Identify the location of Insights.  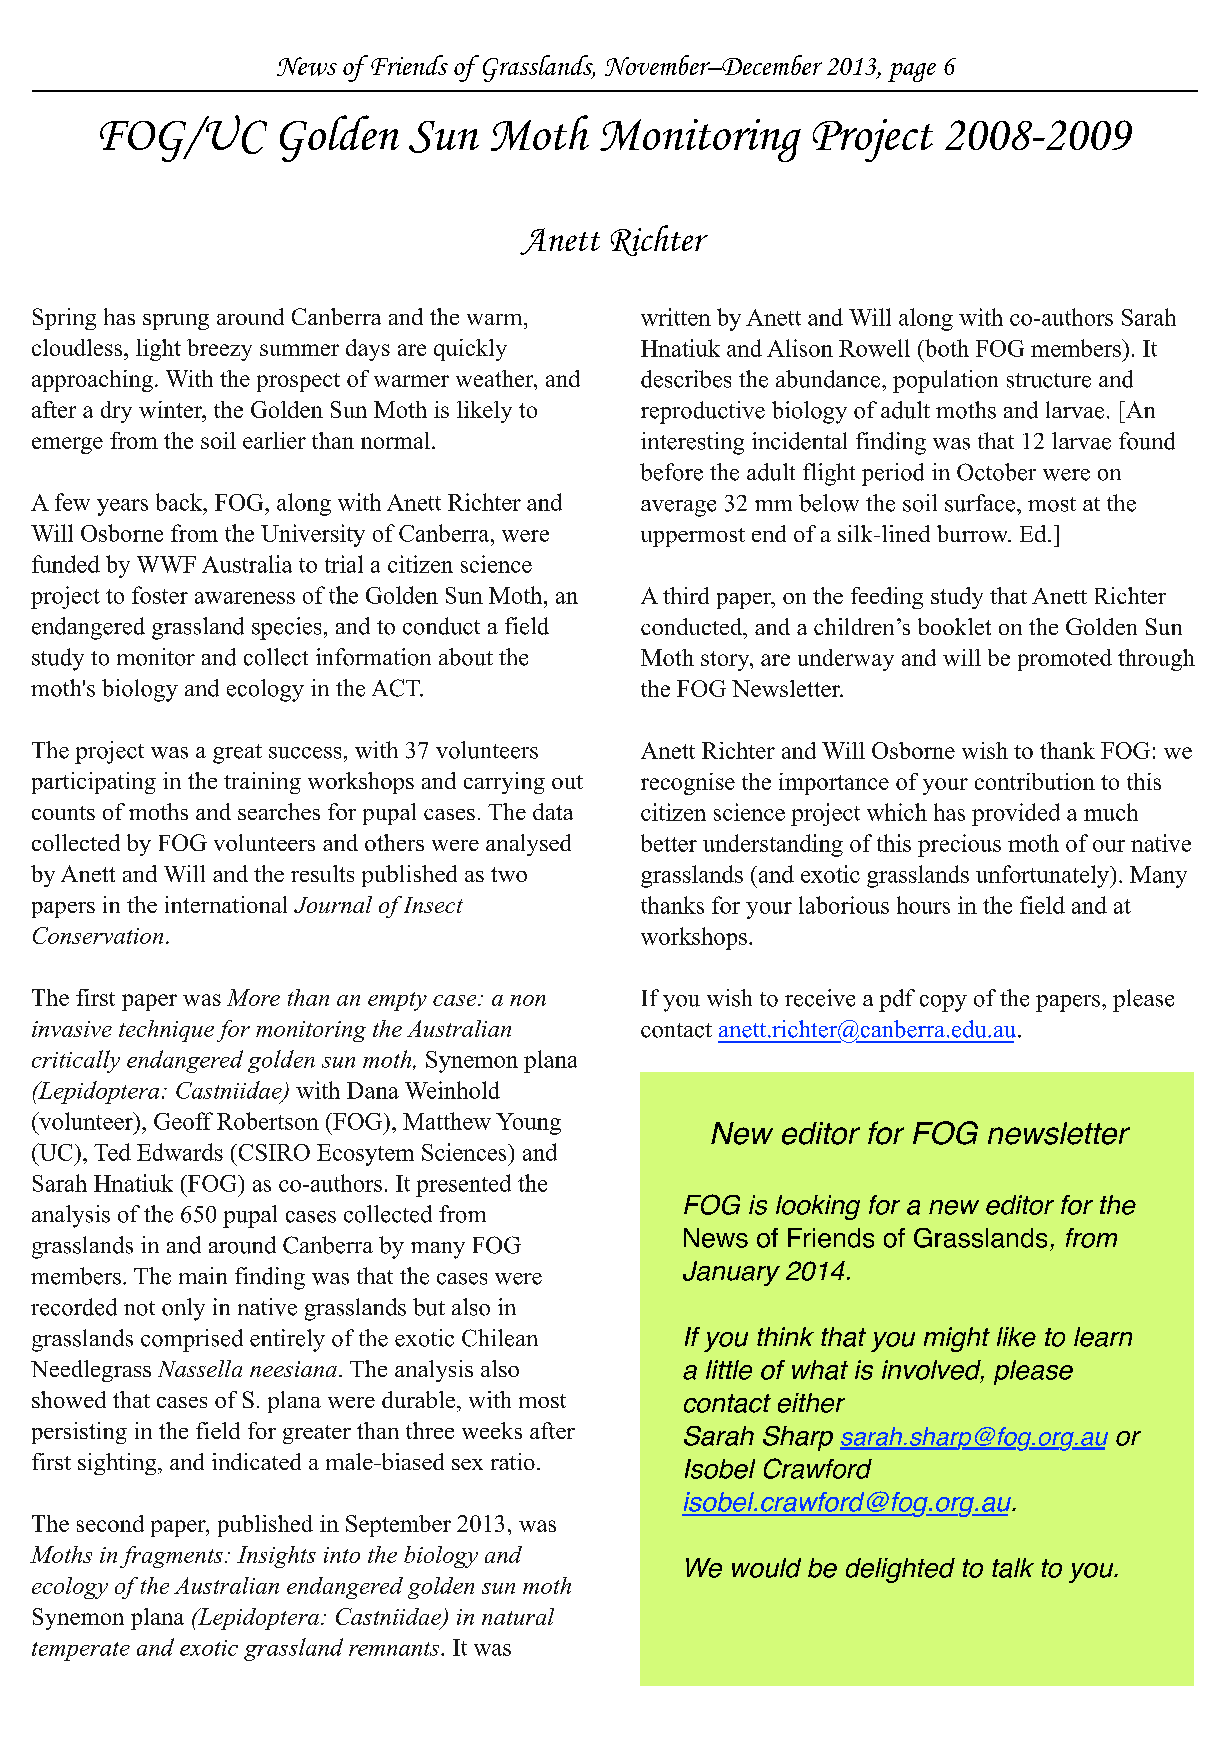
(276, 1557).
